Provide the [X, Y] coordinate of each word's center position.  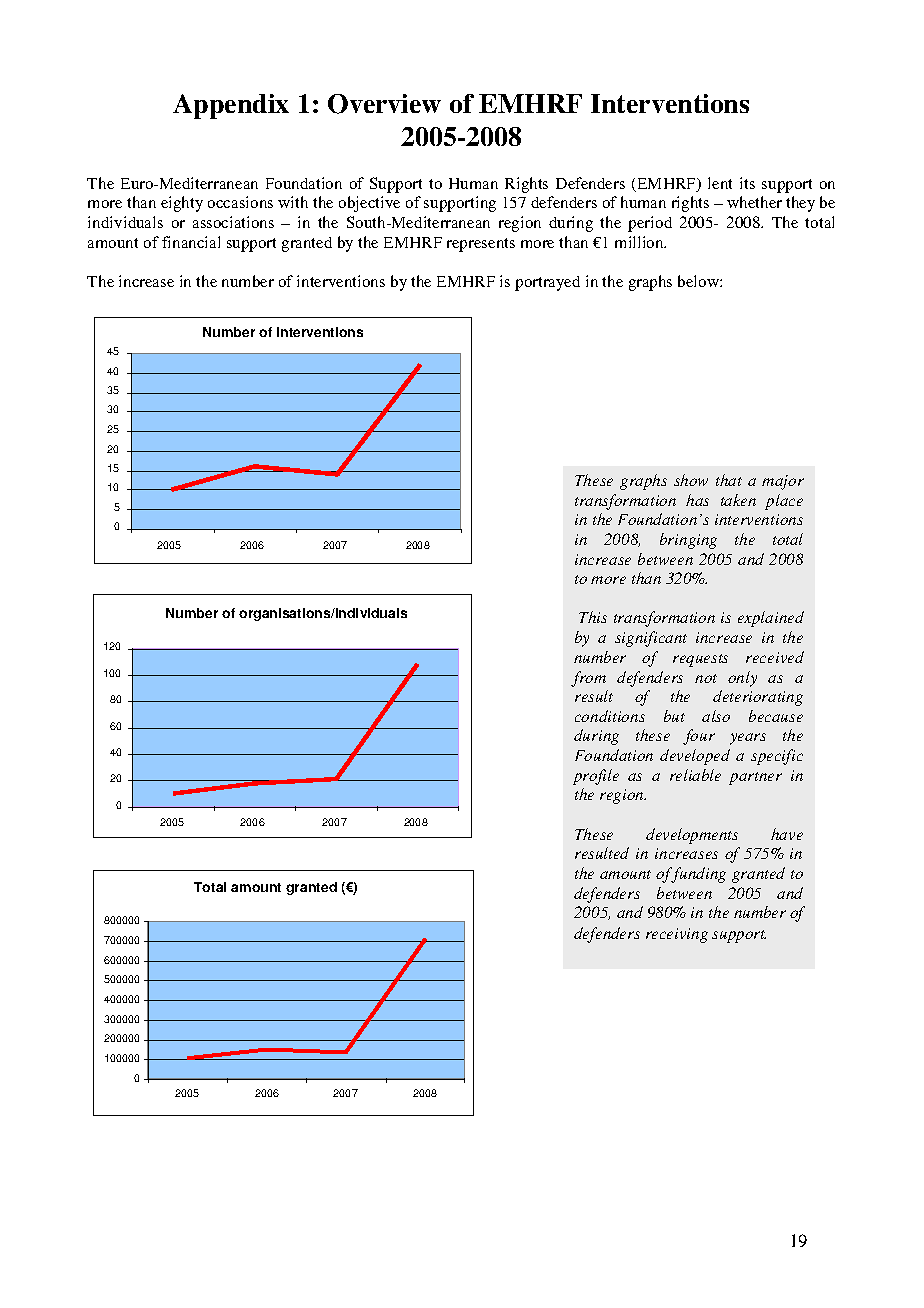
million [640, 242]
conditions [610, 716]
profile [596, 777]
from [588, 679]
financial [191, 242]
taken [738, 500]
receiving [677, 935]
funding [699, 875]
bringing [688, 541]
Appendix [231, 106]
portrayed [547, 283]
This [593, 617]
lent [720, 183]
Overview [384, 104]
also [716, 716]
